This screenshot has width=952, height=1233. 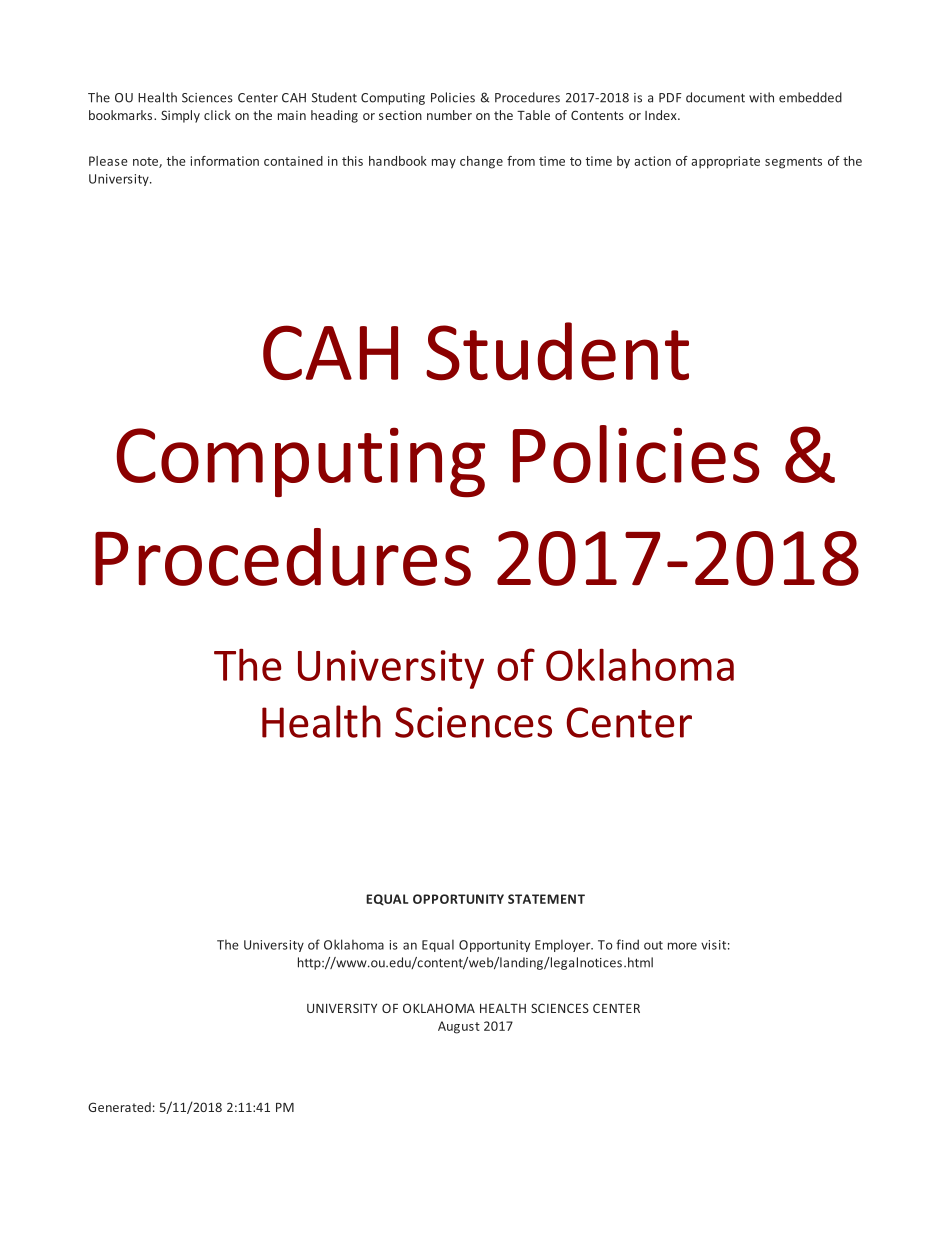 What do you see at coordinates (546, 899) in the screenshot?
I see `STATEMENT` at bounding box center [546, 899].
